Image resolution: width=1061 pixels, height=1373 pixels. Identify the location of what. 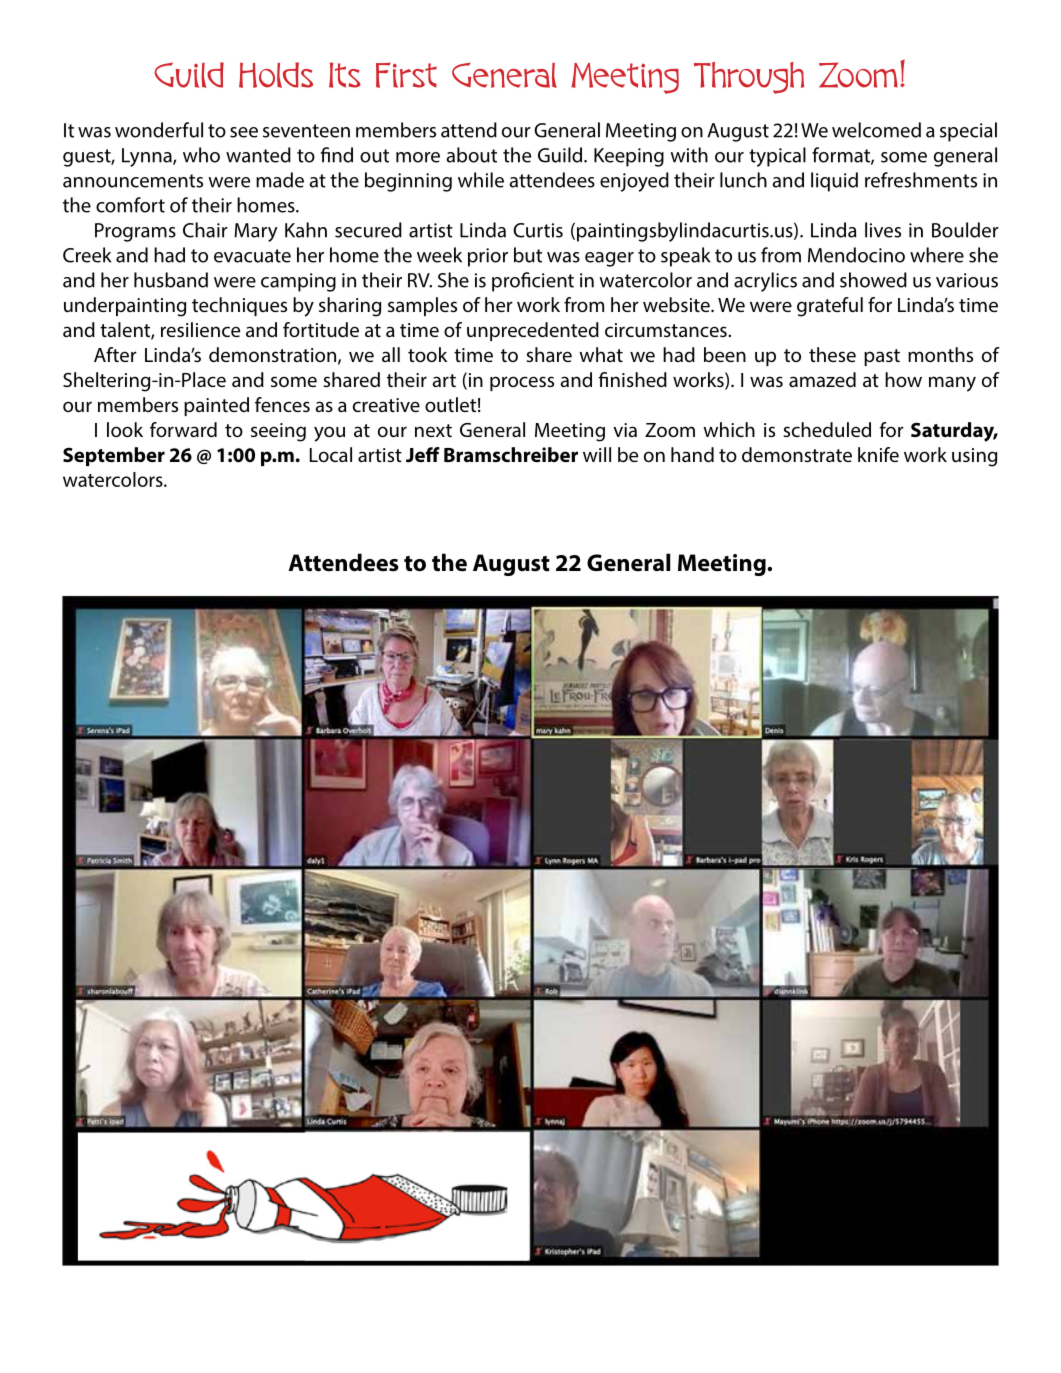
(601, 354).
